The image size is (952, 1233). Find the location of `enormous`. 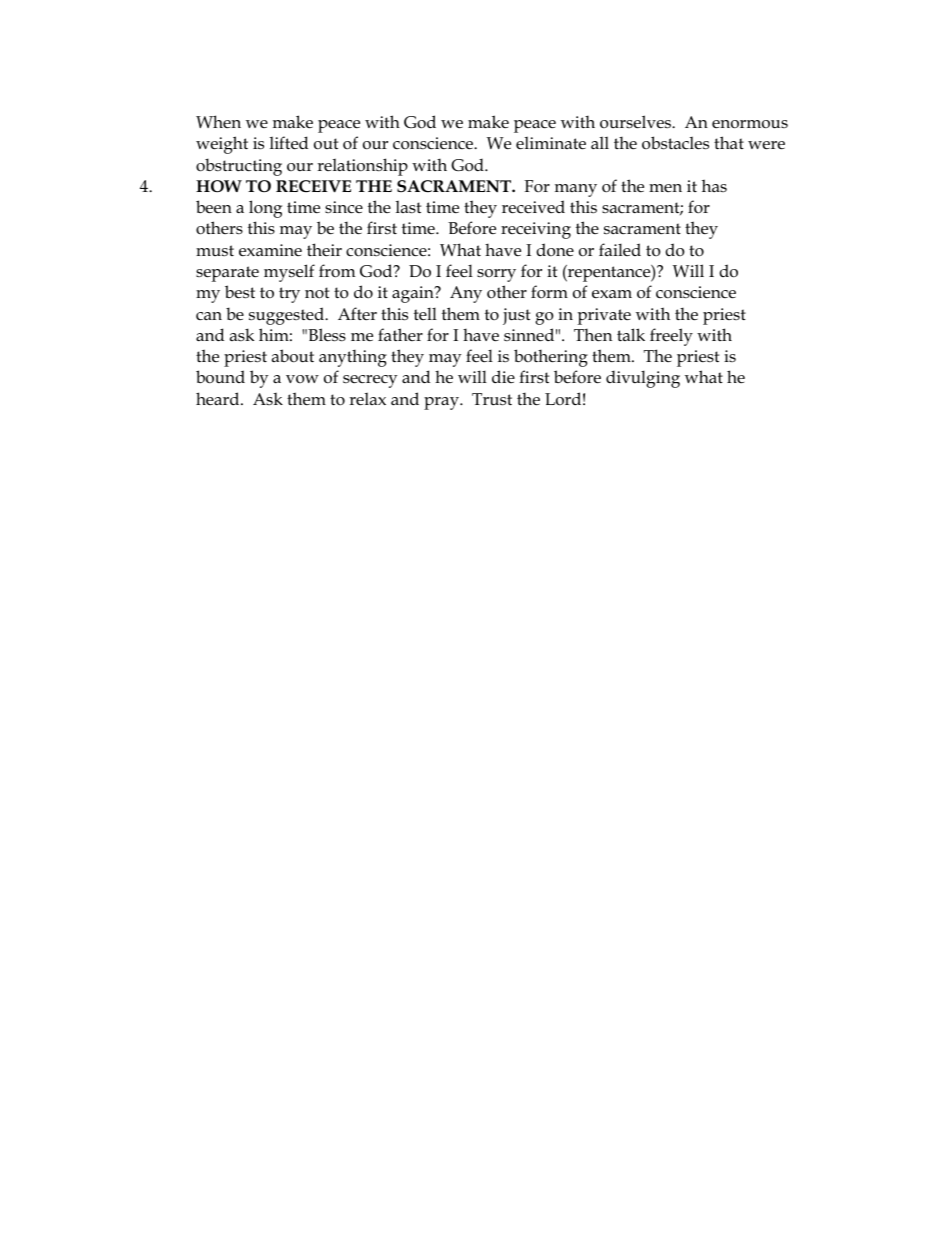

enormous is located at coordinates (750, 124).
